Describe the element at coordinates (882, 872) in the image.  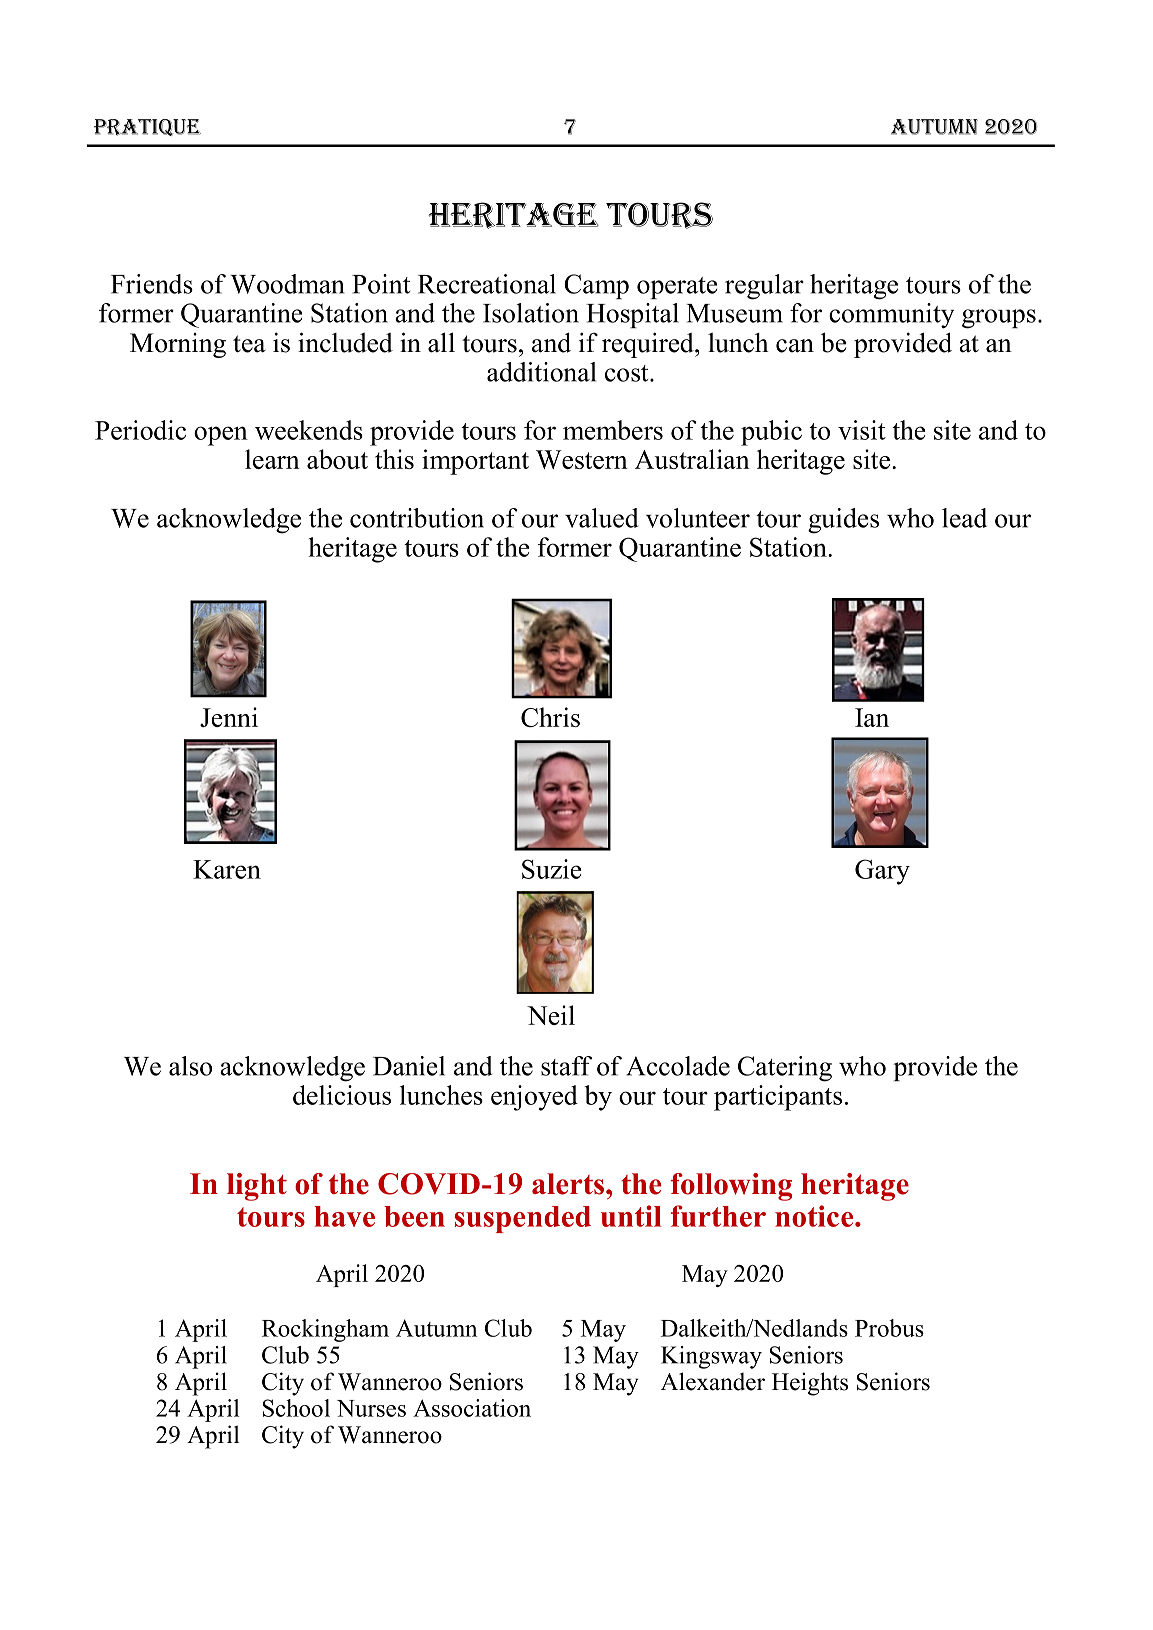
I see `Gary` at that location.
